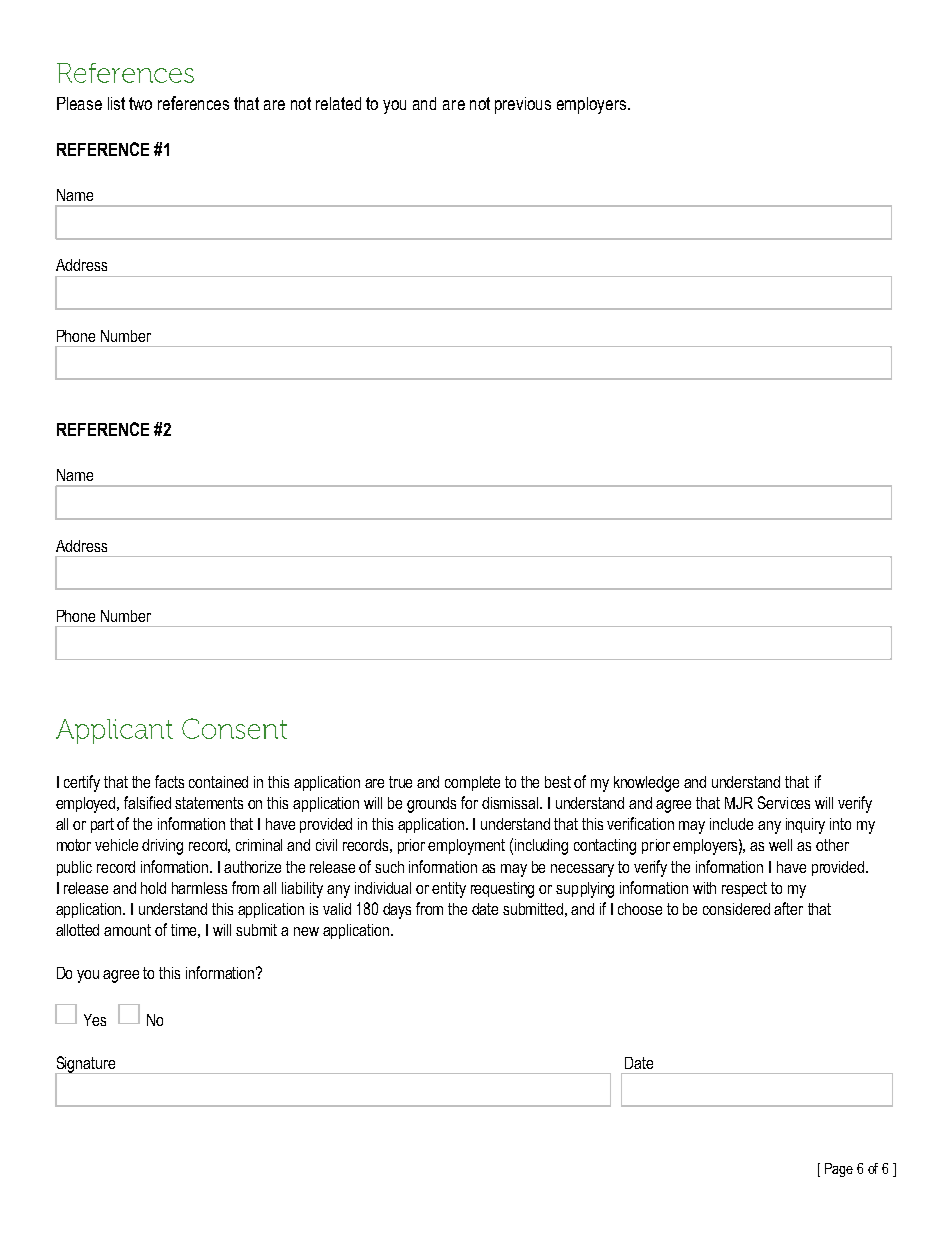  What do you see at coordinates (86, 1065) in the image?
I see `Signature` at bounding box center [86, 1065].
